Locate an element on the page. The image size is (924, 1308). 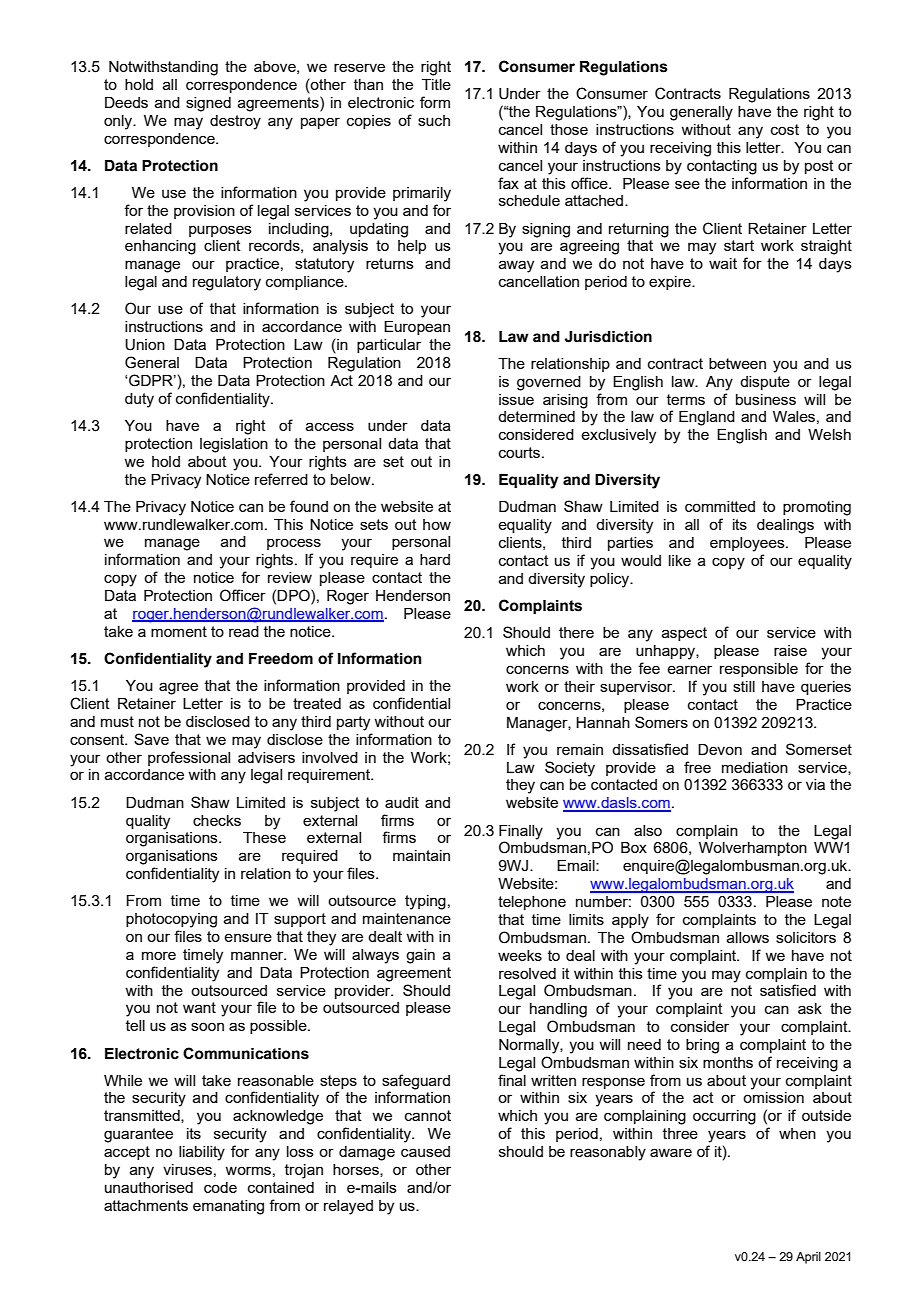
caused is located at coordinates (425, 1151).
